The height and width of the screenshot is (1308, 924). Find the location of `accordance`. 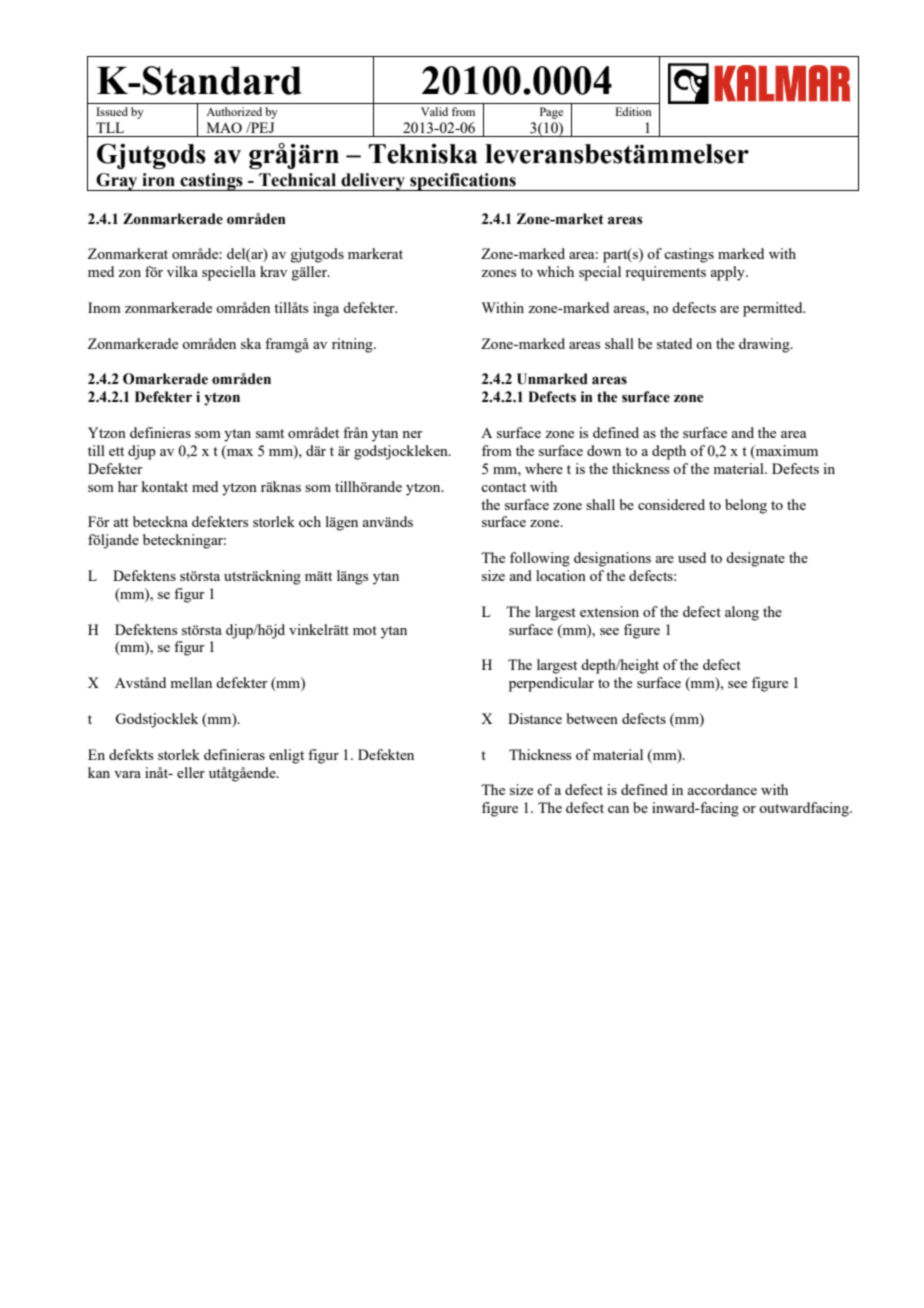

accordance is located at coordinates (722, 789).
